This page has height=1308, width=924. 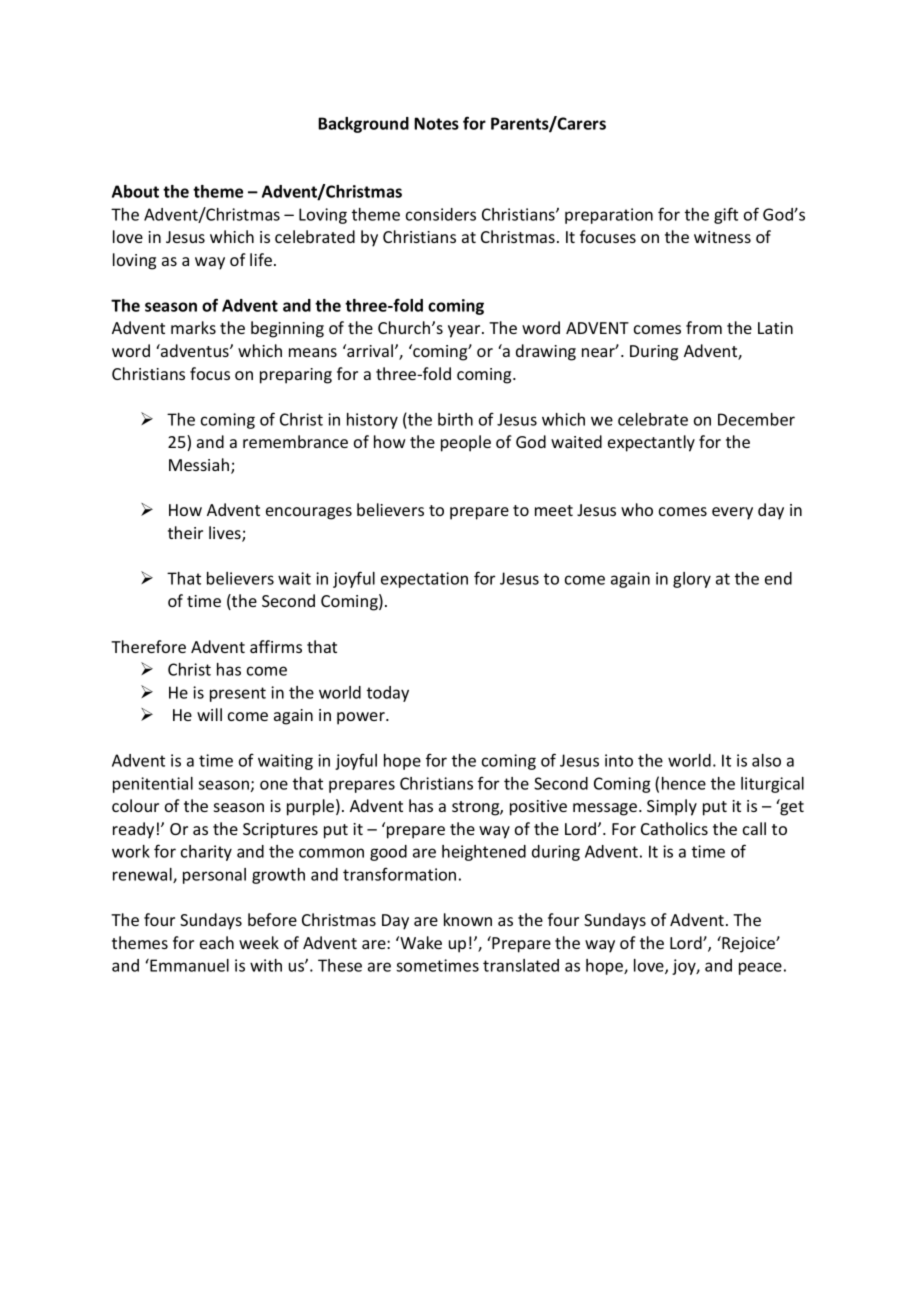 I want to click on Notes, so click(x=436, y=123).
